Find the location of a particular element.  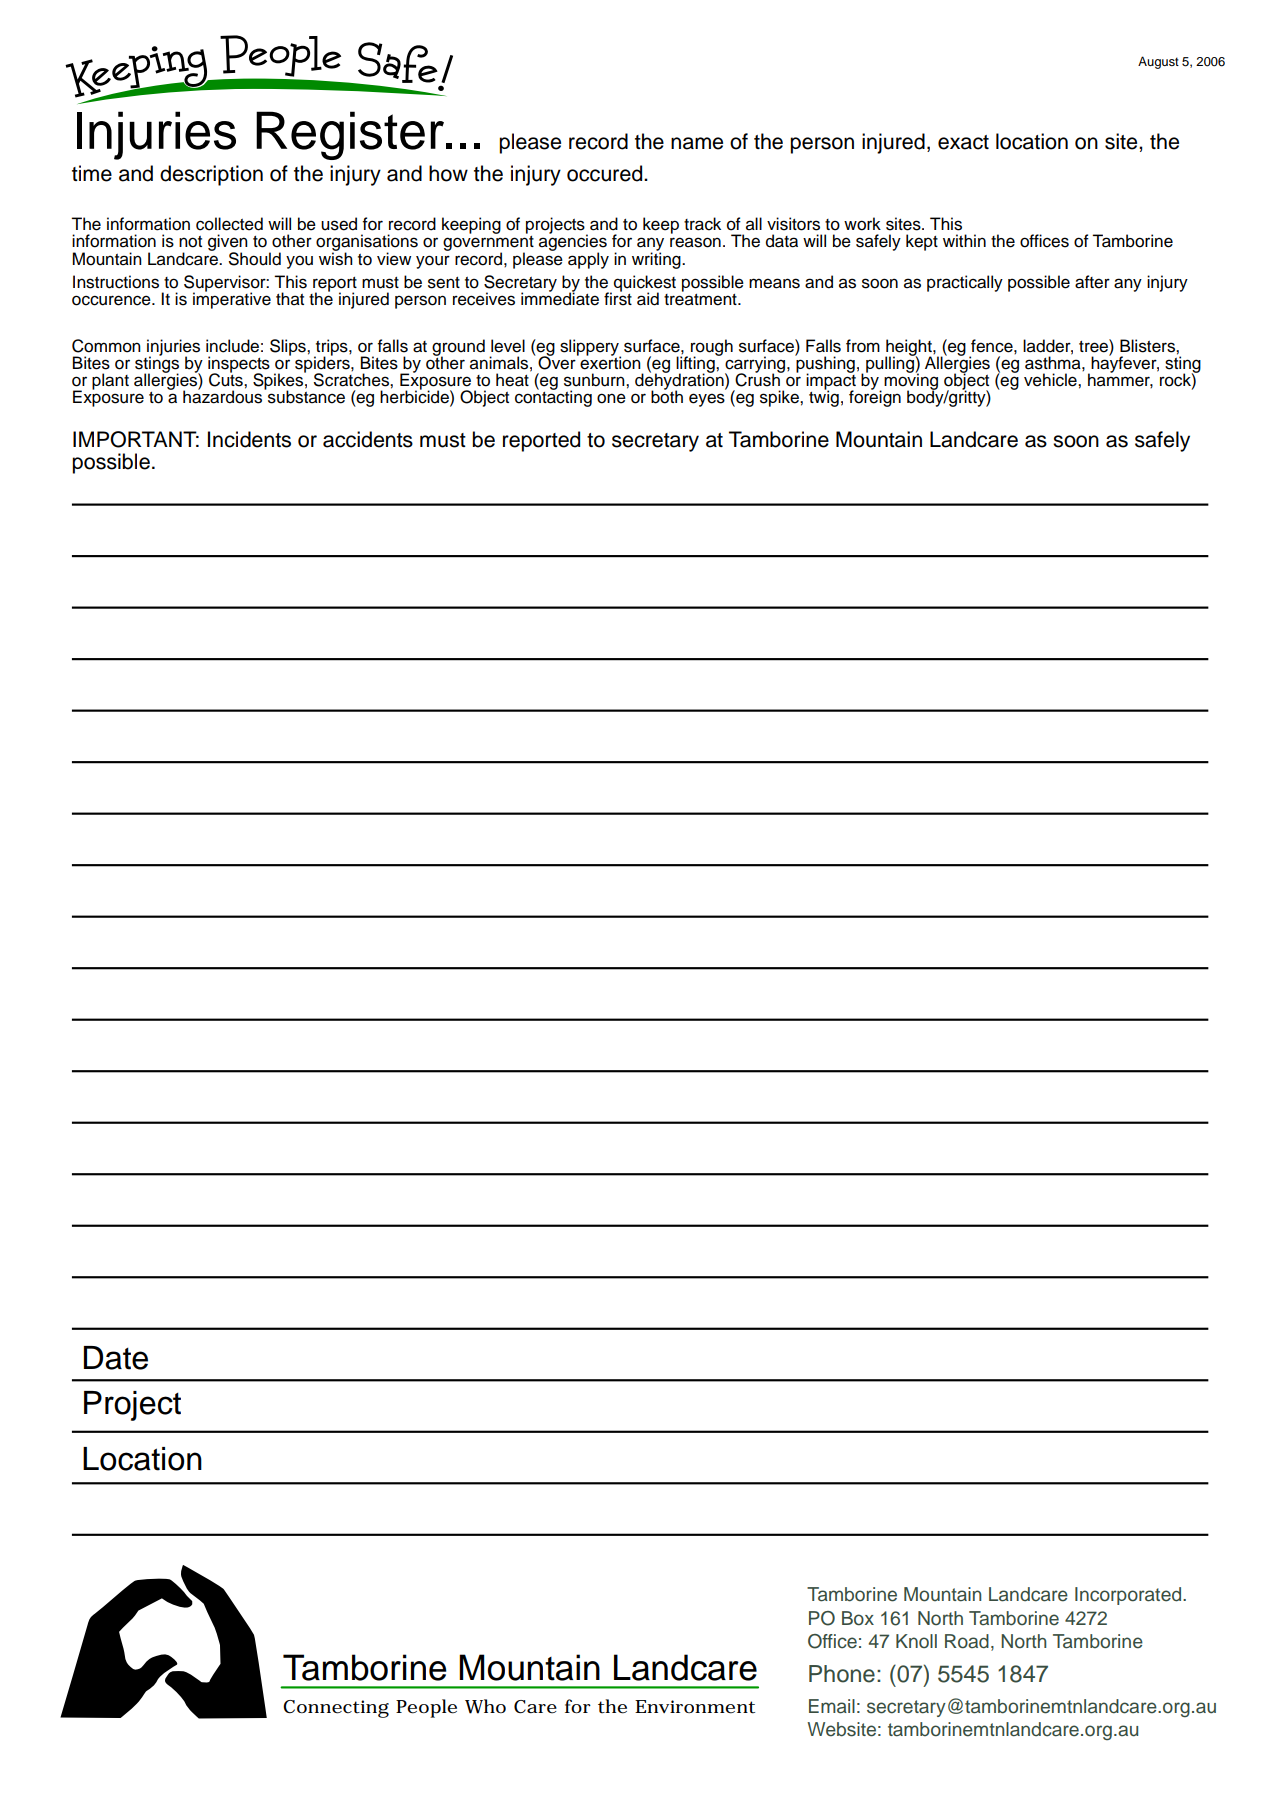

occured is located at coordinates (606, 173).
